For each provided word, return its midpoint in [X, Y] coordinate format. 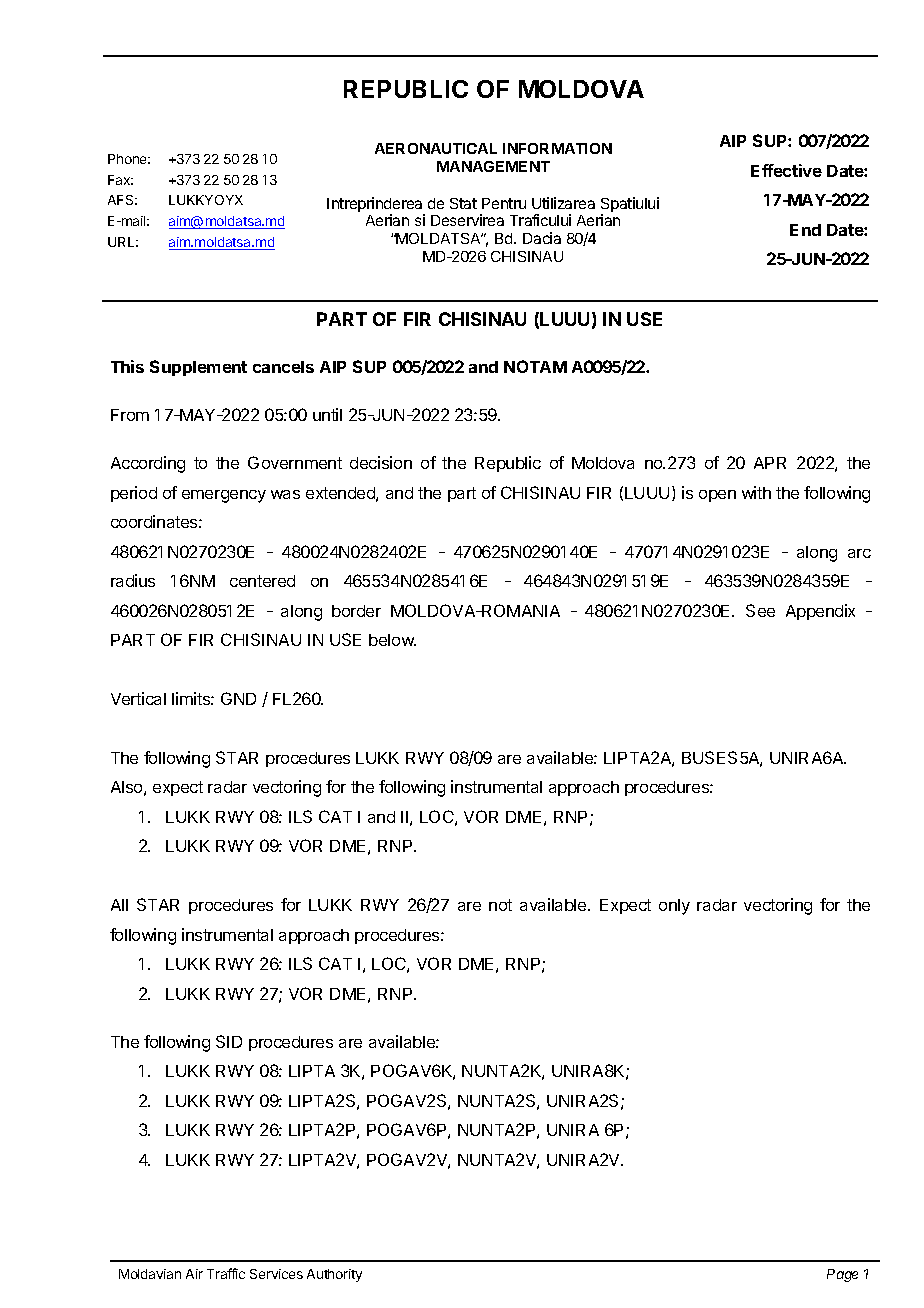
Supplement [198, 368]
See [760, 610]
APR [770, 463]
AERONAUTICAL [436, 148]
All [119, 905]
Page [842, 1275]
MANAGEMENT [493, 166]
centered [262, 581]
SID [229, 1041]
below [392, 640]
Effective [786, 170]
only [674, 907]
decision [381, 462]
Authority [334, 1275]
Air [194, 1274]
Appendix [820, 612]
